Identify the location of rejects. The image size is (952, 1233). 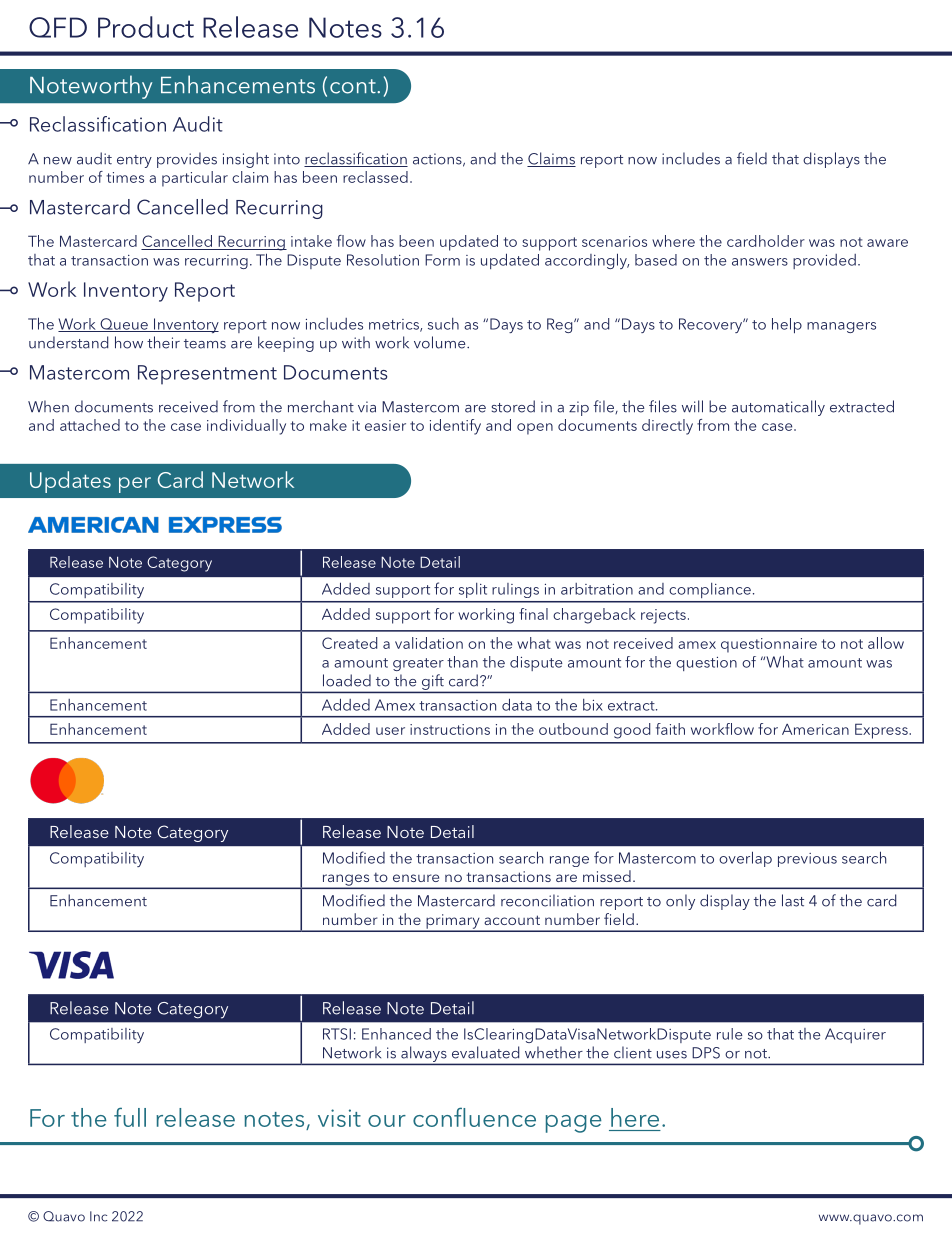
(663, 616).
